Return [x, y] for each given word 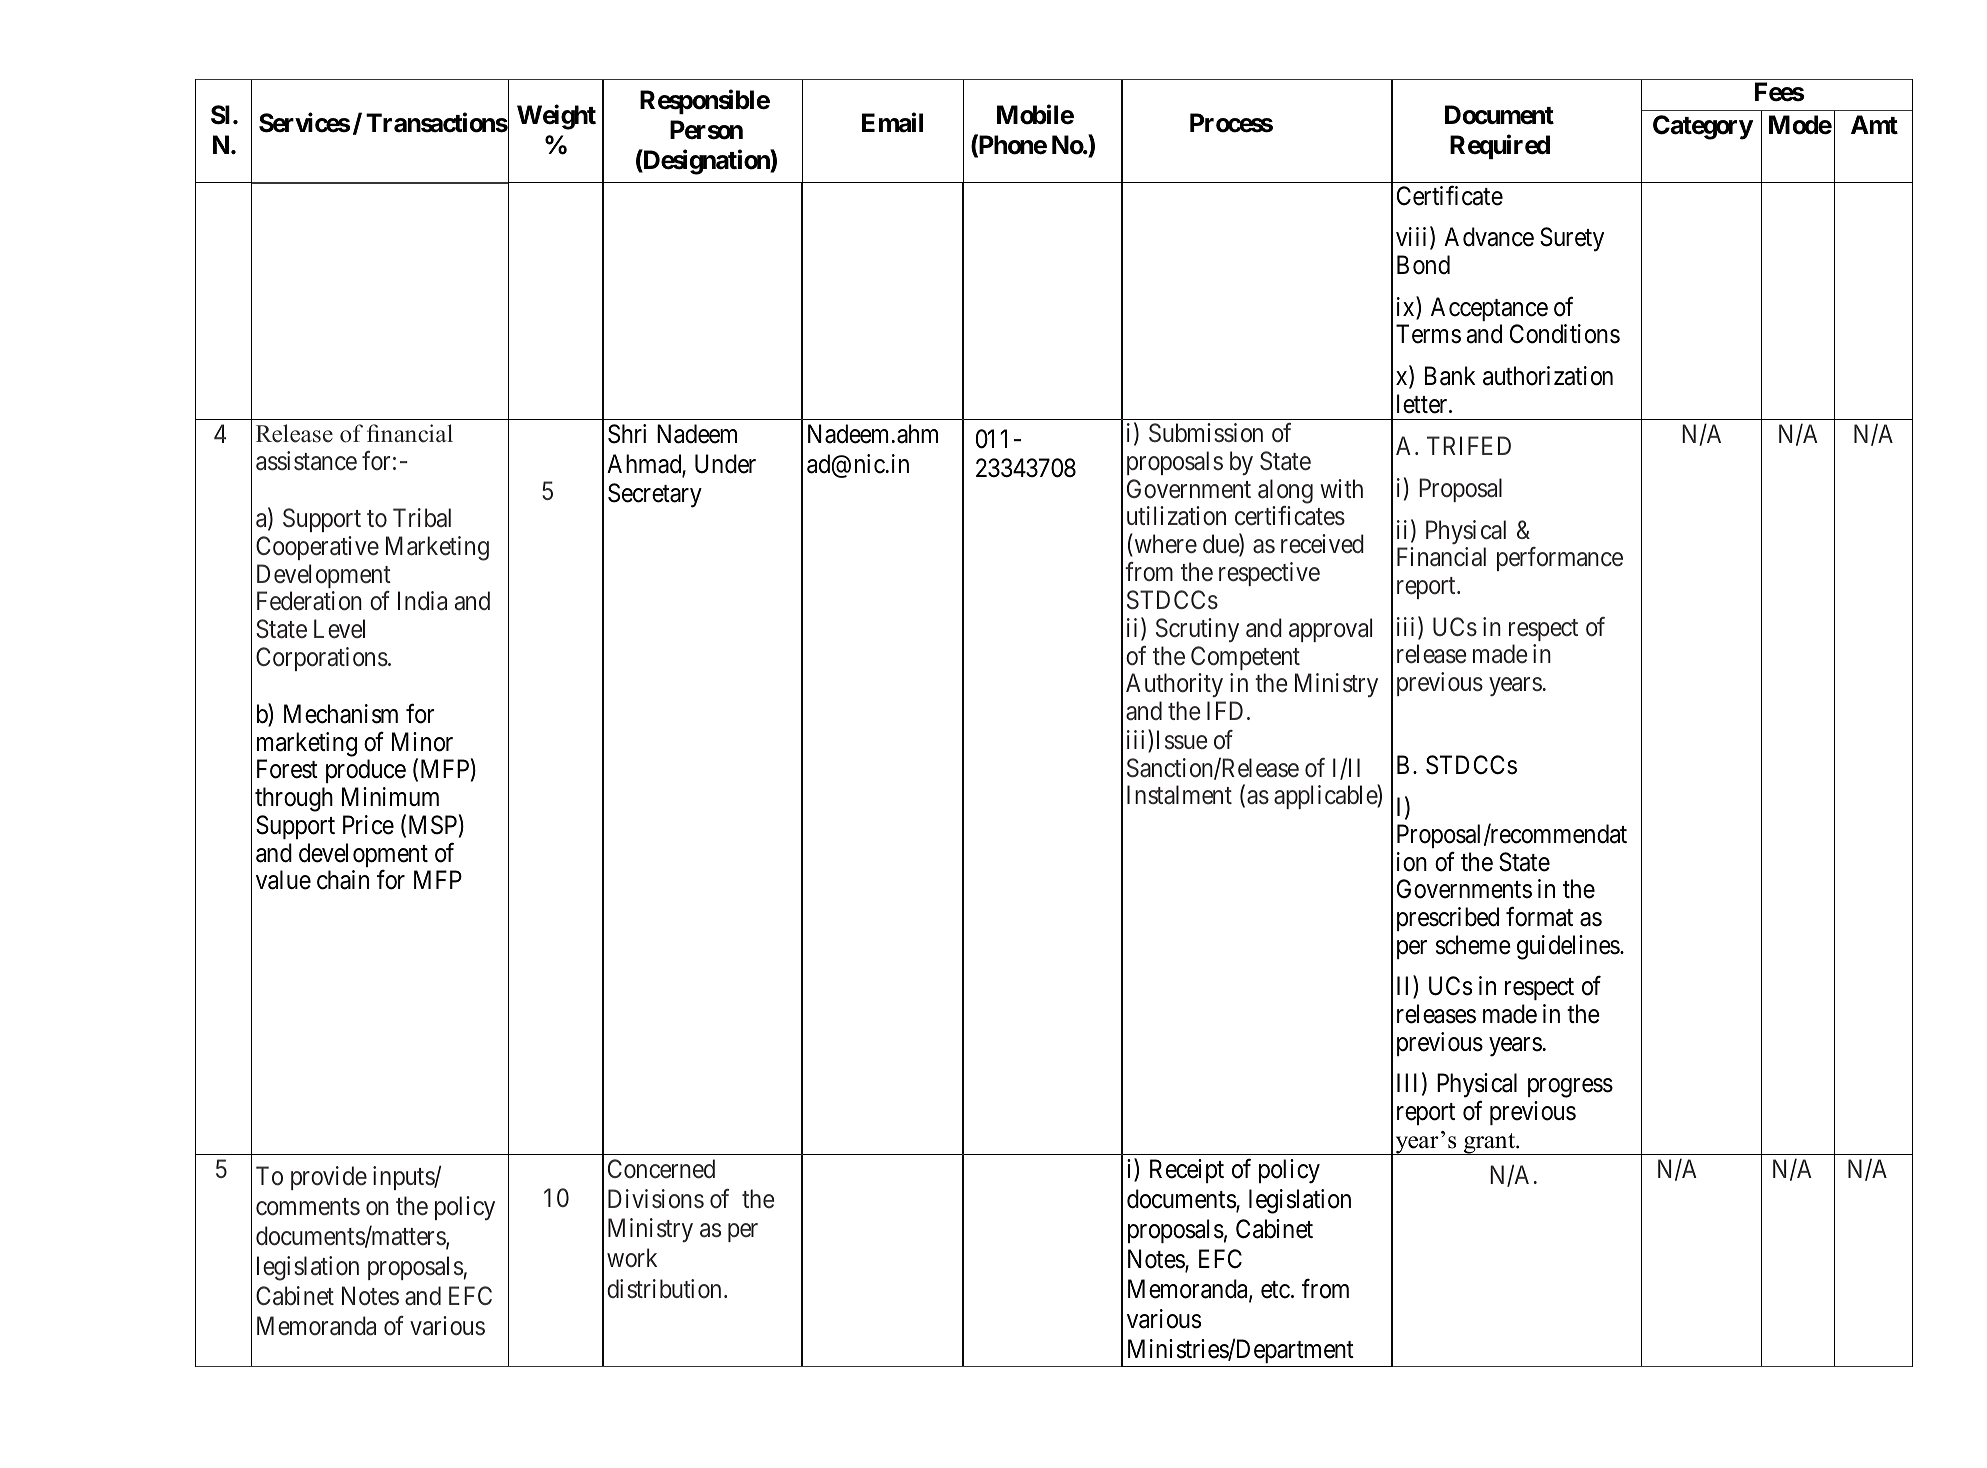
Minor [422, 742]
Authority [1174, 685]
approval [1330, 630]
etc [1275, 1290]
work [632, 1258]
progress [1570, 1088]
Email [892, 123]
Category [1703, 127]
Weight [556, 117]
